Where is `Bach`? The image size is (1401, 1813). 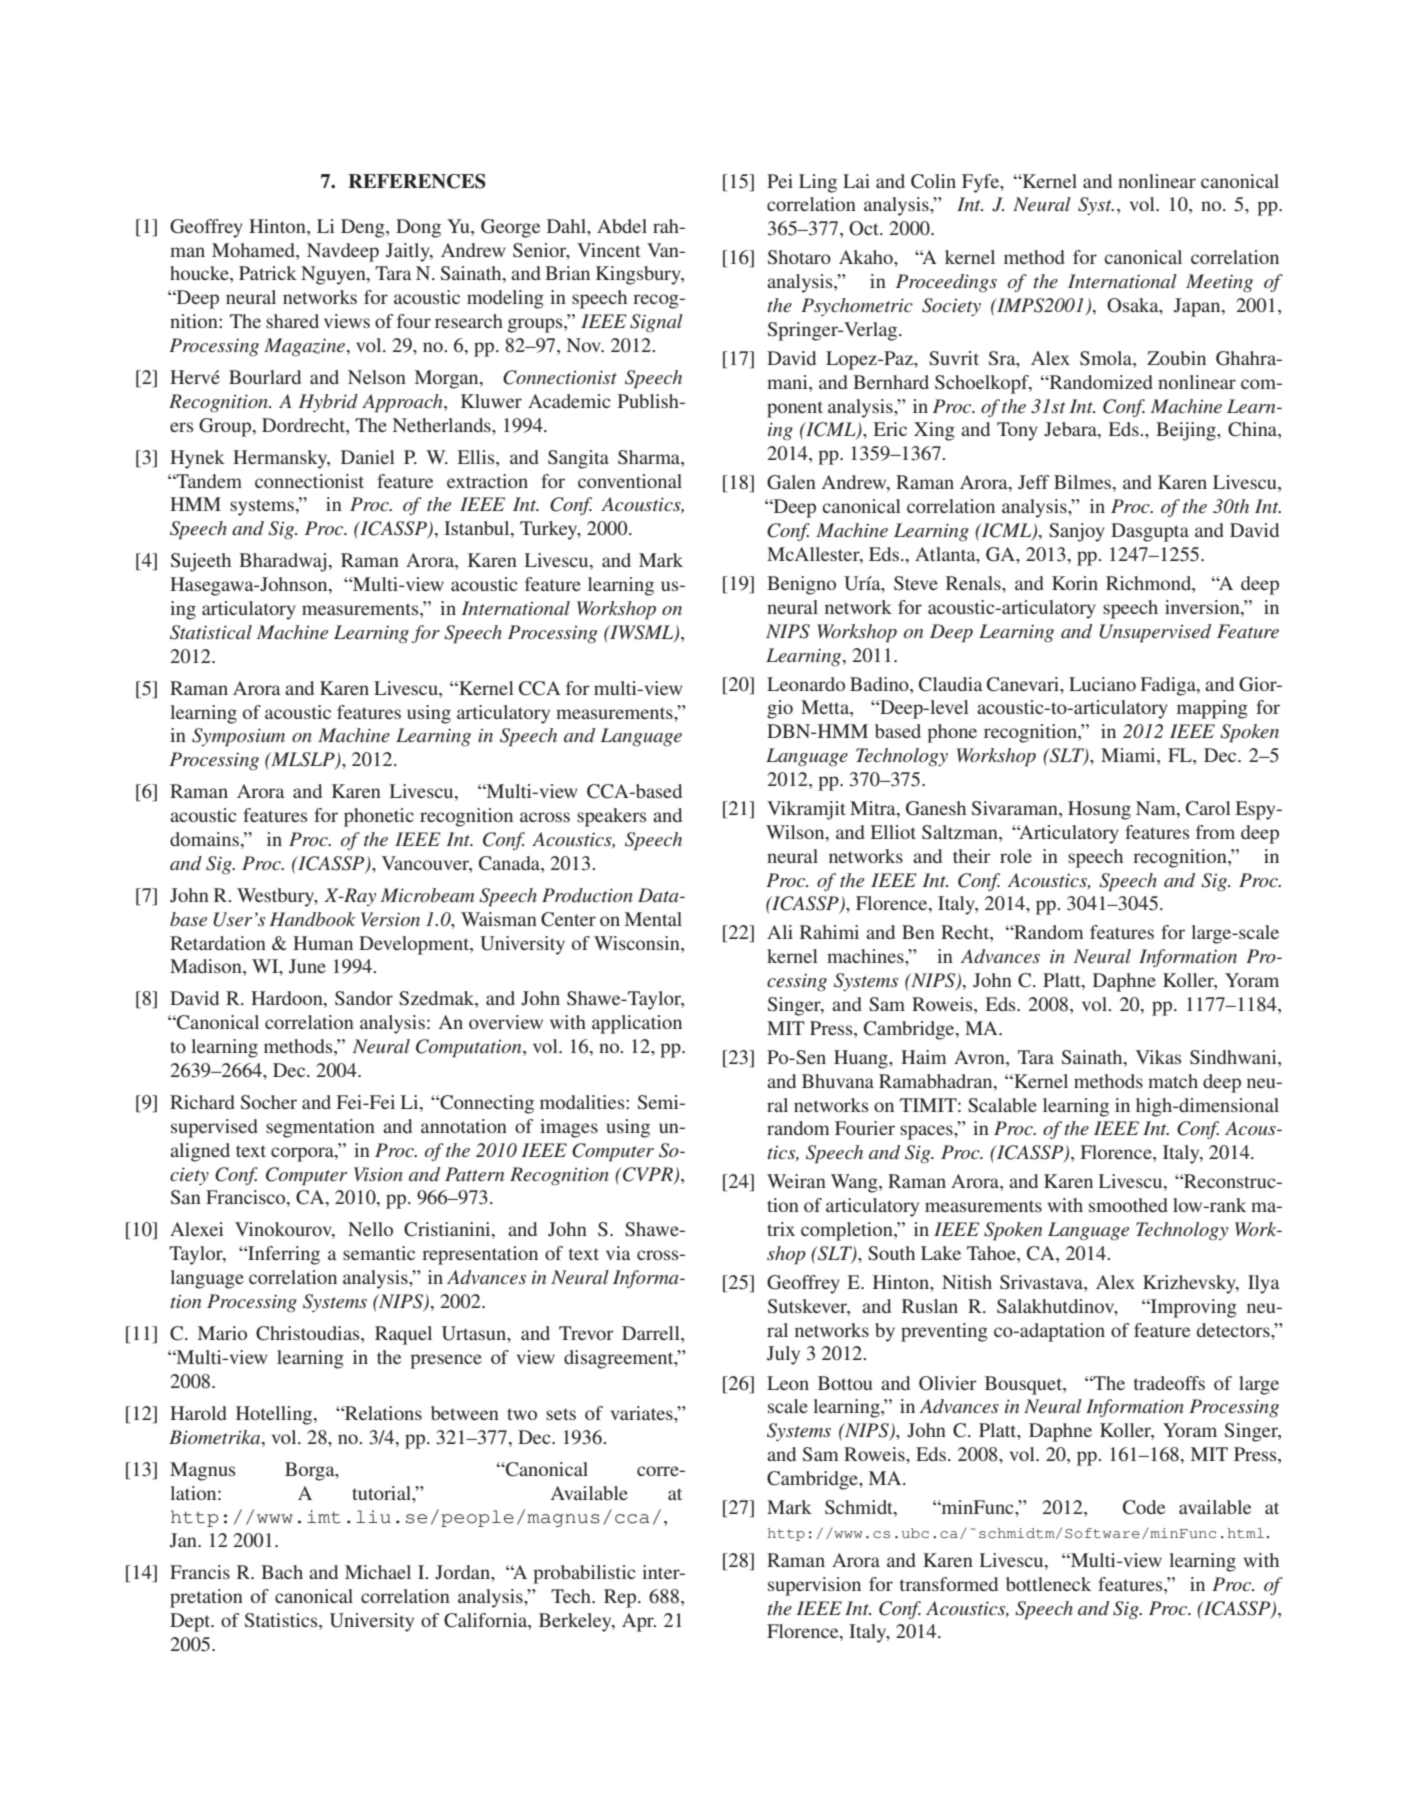
Bach is located at coordinates (282, 1572).
